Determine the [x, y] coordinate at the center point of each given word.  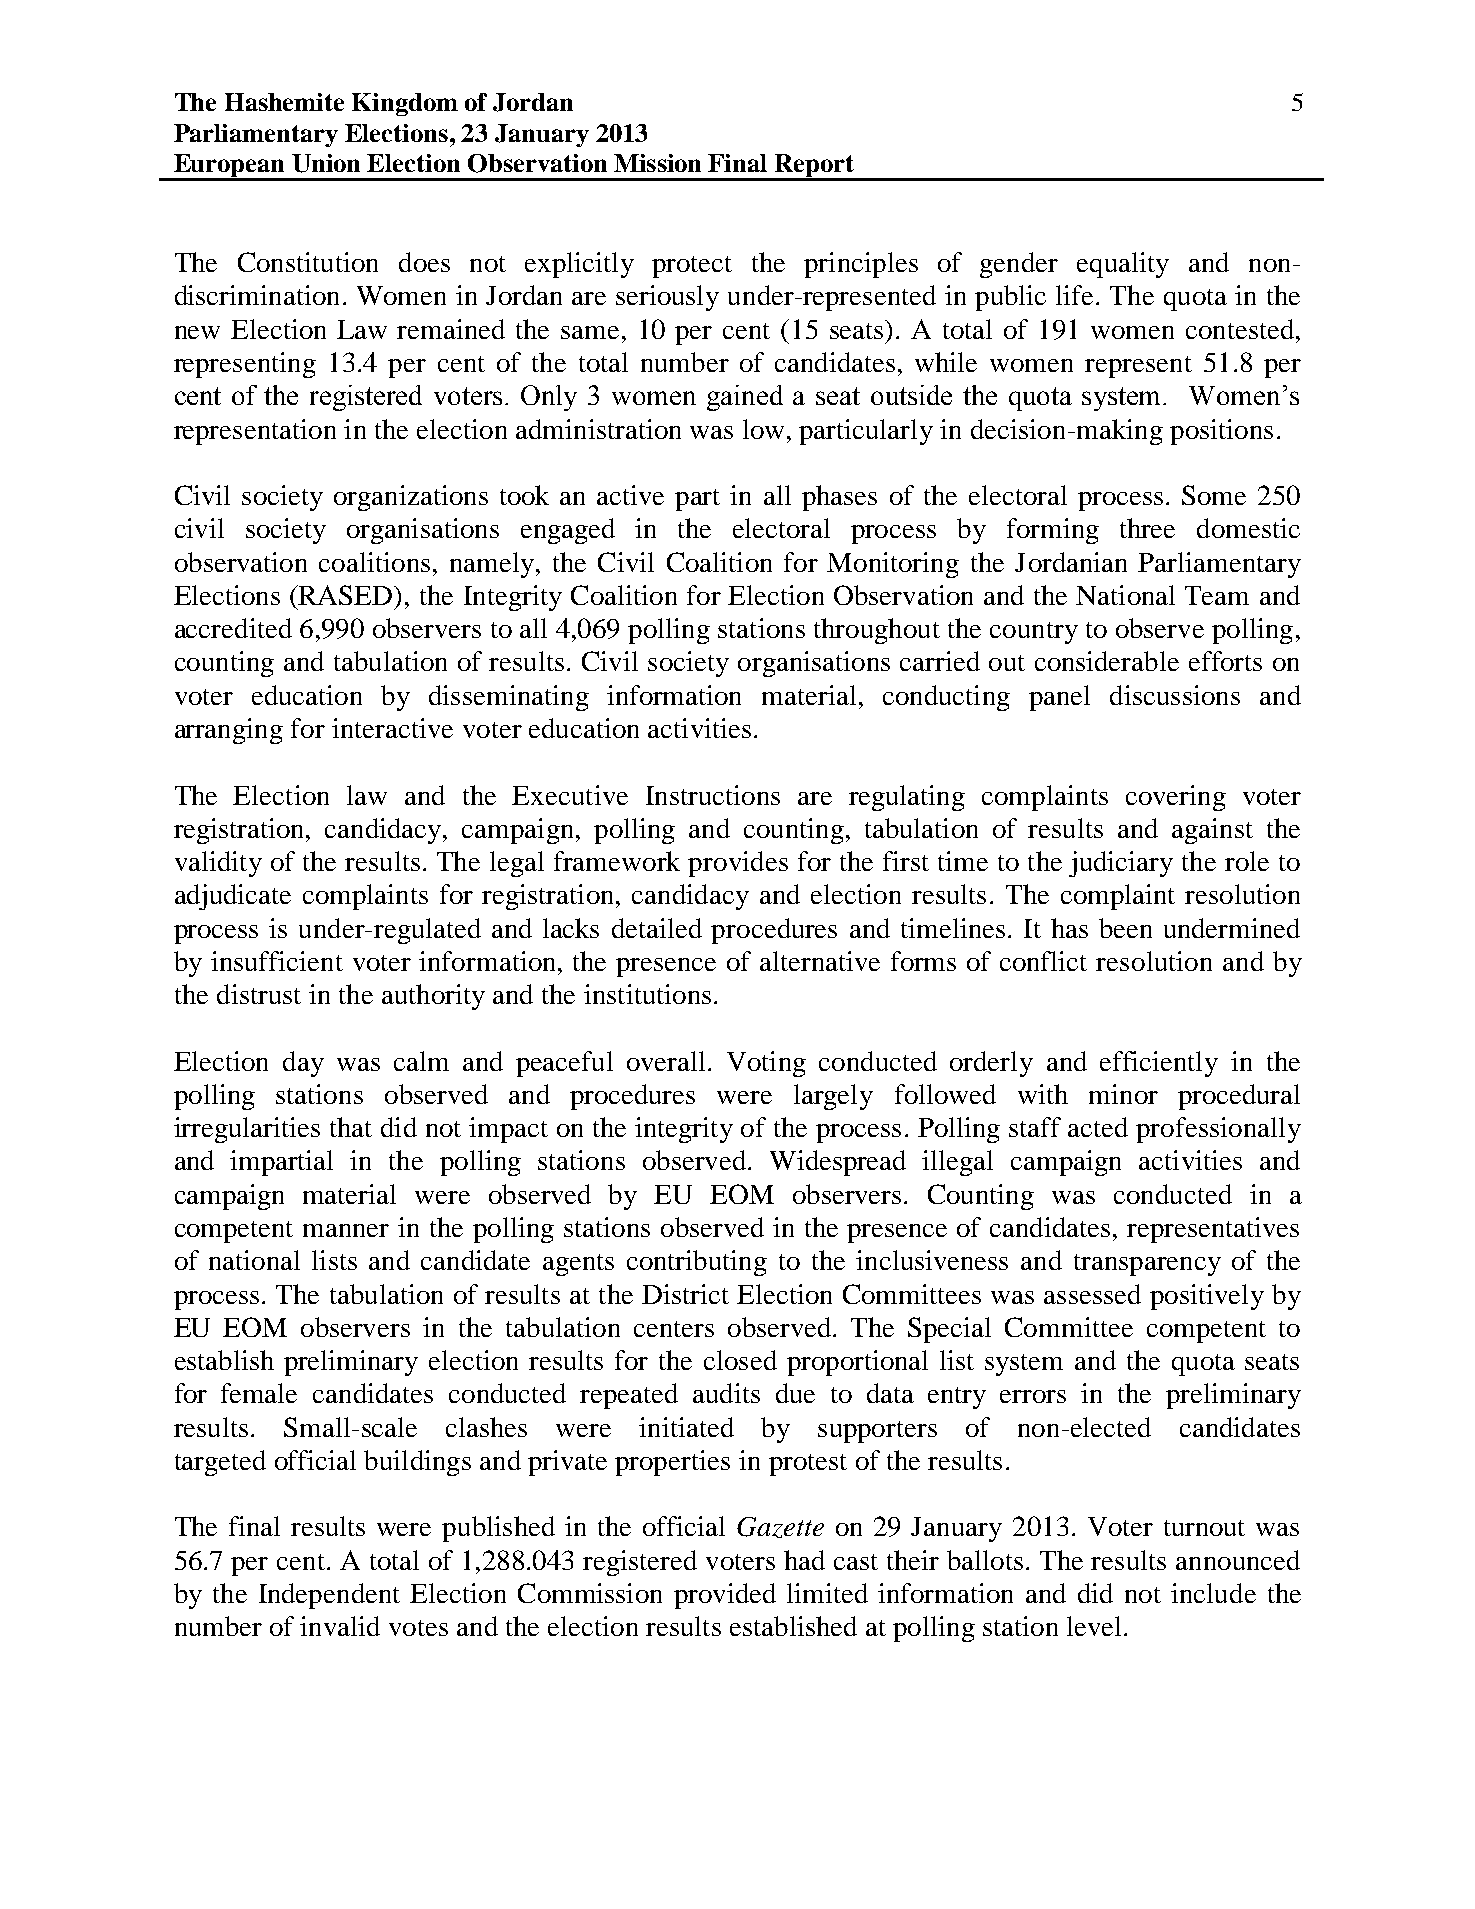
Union [326, 163]
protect [692, 267]
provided [725, 1596]
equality [1123, 265]
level [1094, 1626]
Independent [329, 1596]
